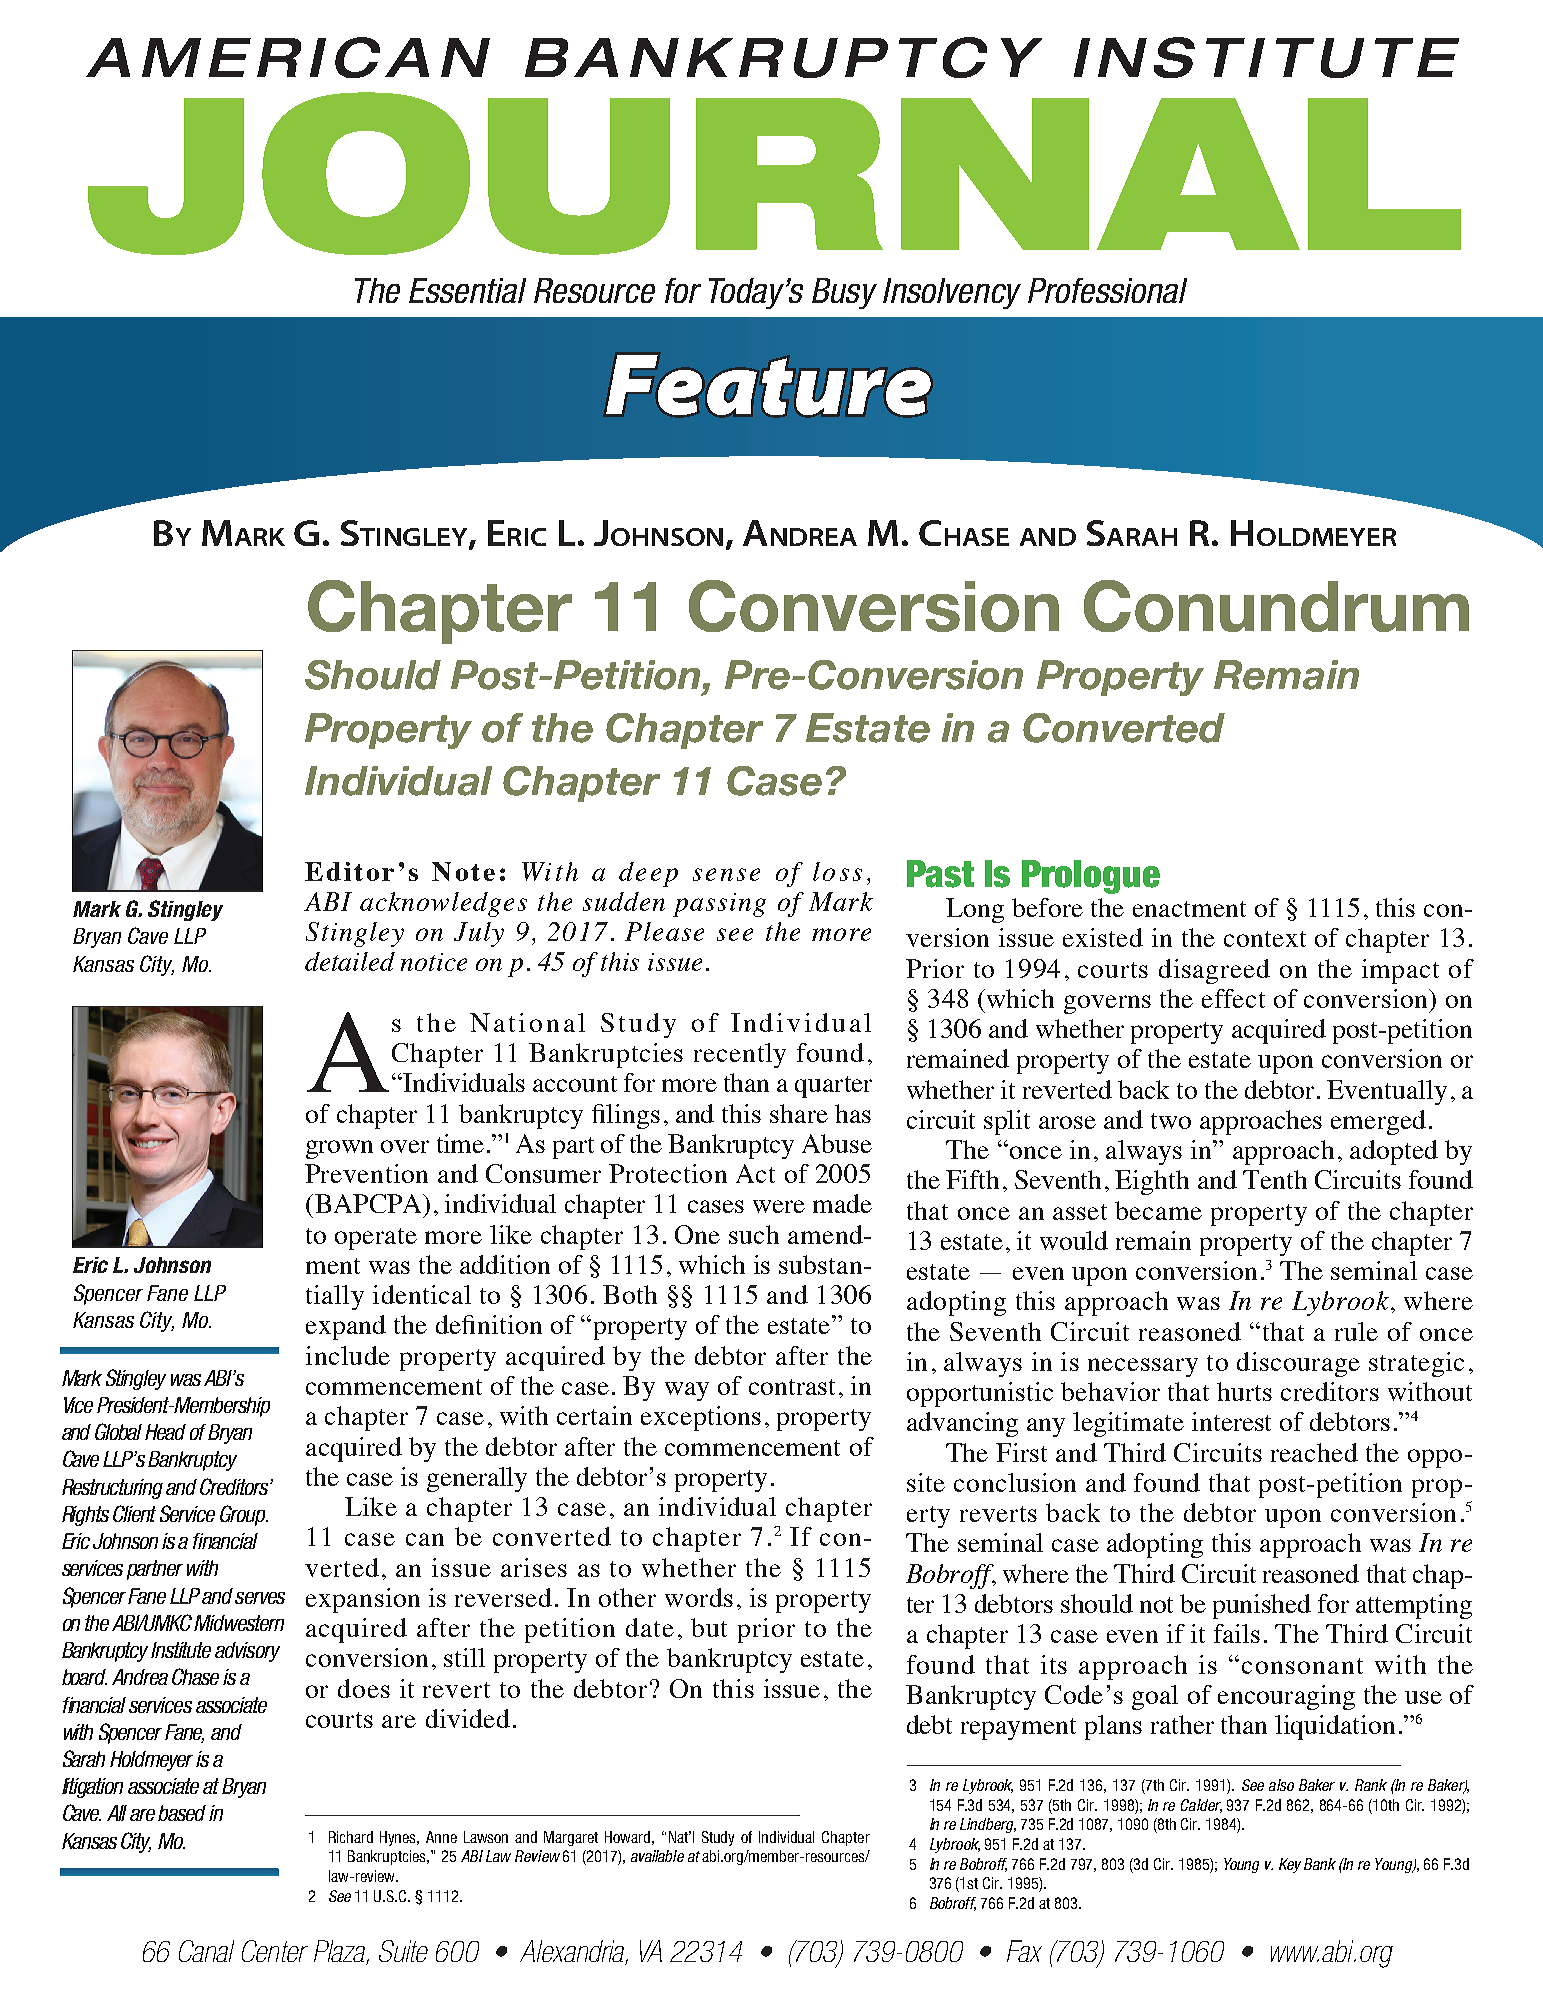  I want to click on context, so click(1265, 939).
